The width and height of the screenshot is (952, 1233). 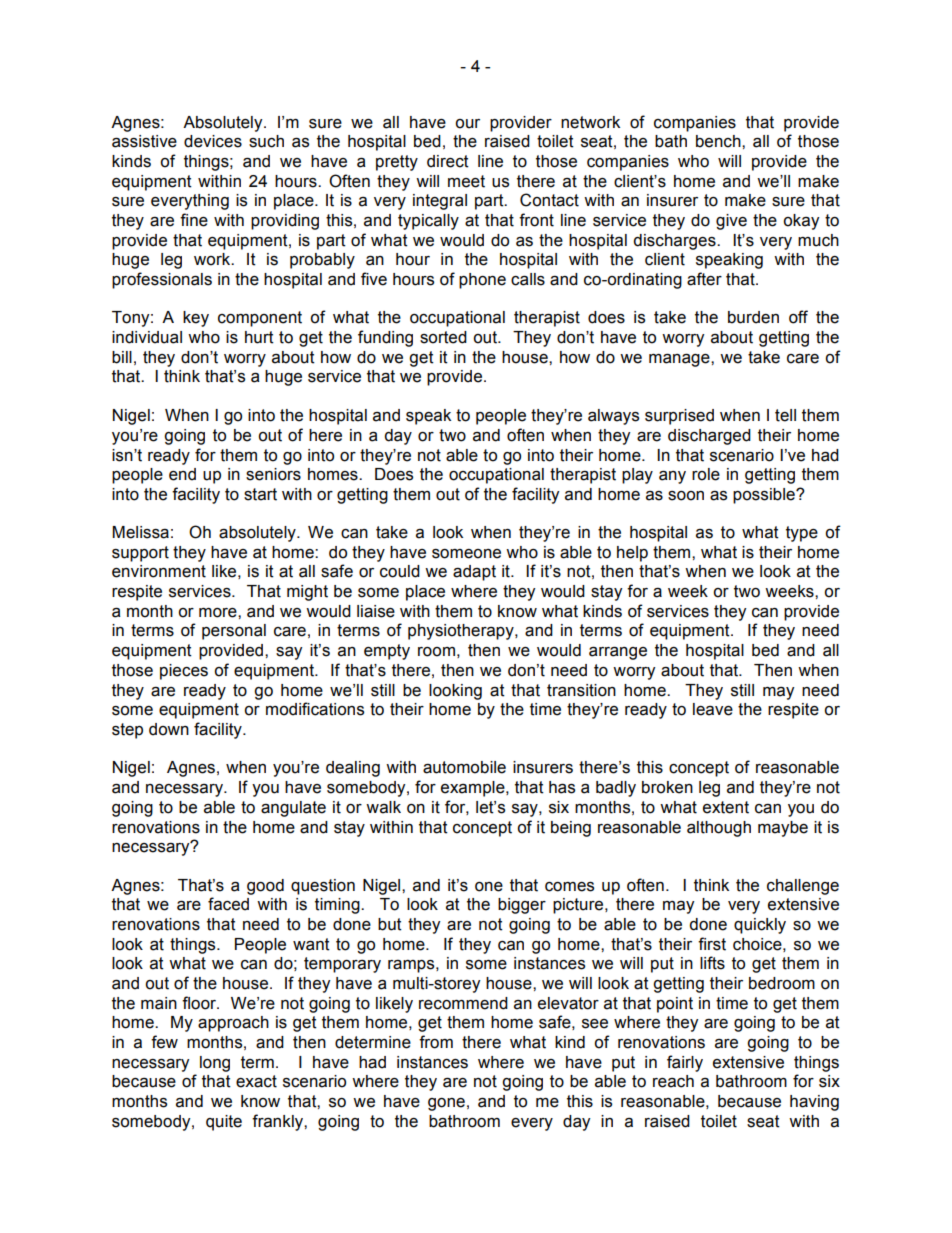 What do you see at coordinates (713, 709) in the screenshot?
I see `leave` at bounding box center [713, 709].
